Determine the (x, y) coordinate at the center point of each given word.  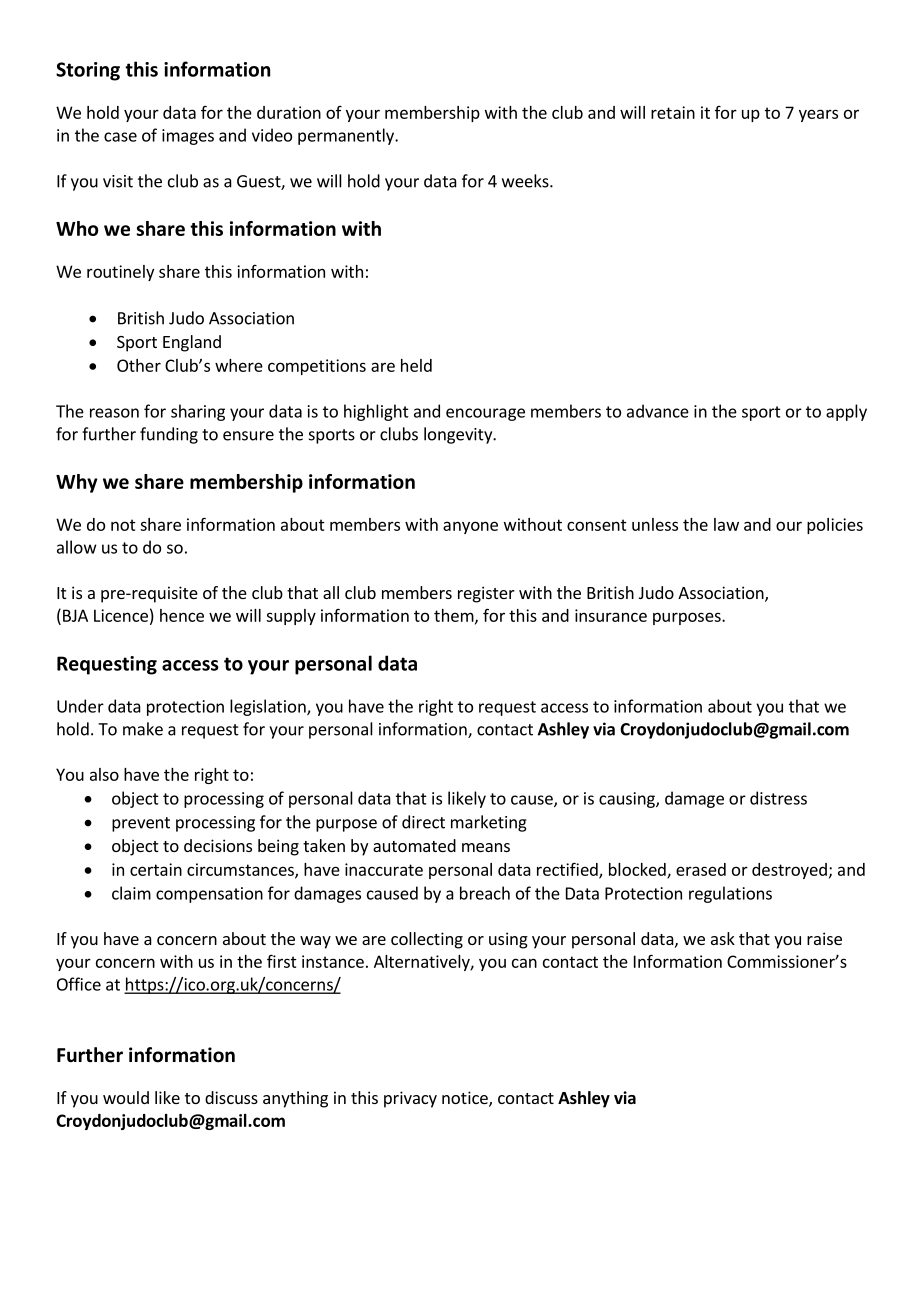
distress (778, 798)
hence (182, 615)
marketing (489, 823)
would (126, 1097)
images (188, 137)
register (486, 594)
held (416, 365)
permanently (347, 136)
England (192, 343)
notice (466, 1099)
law (726, 524)
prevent (141, 824)
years (818, 115)
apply (846, 412)
